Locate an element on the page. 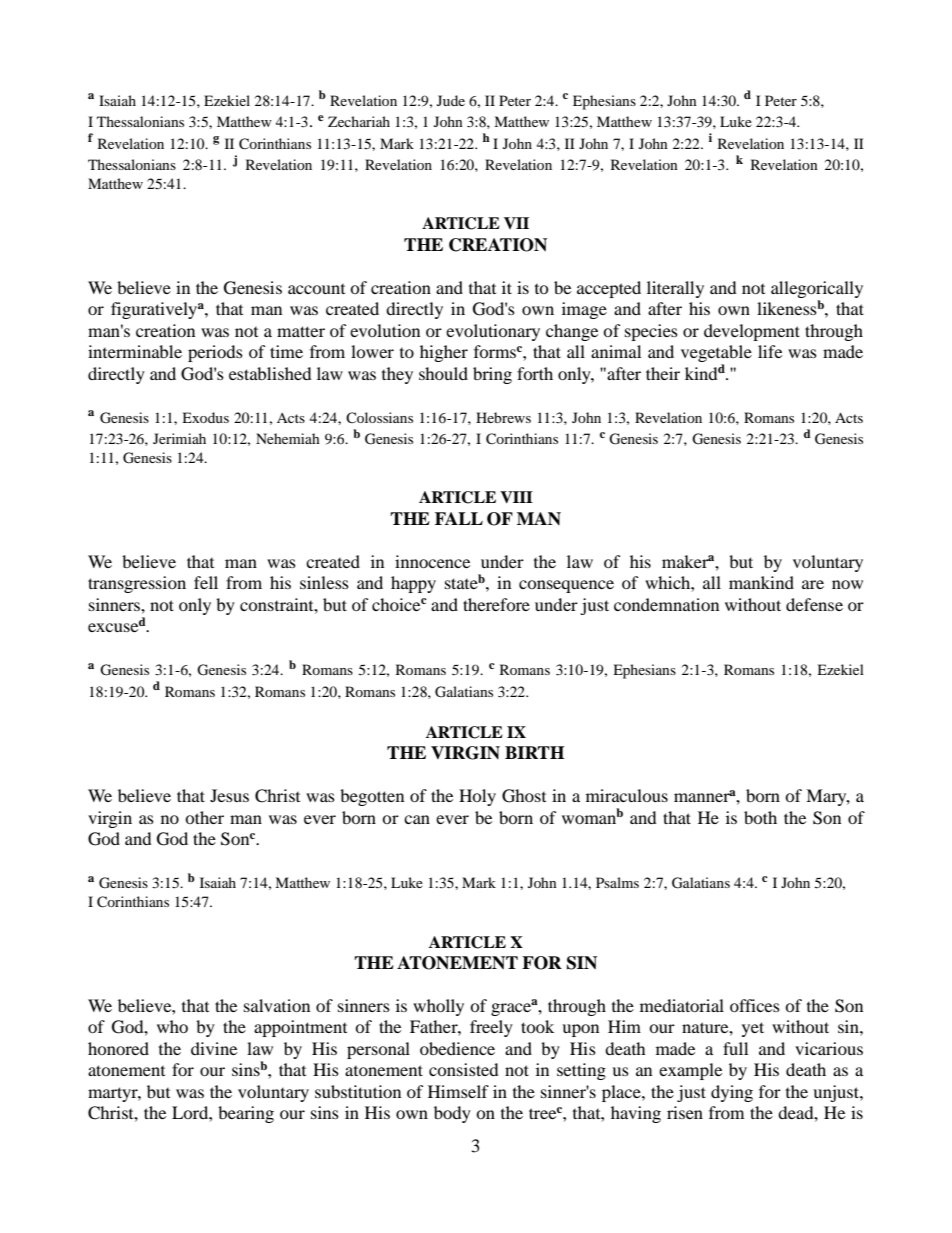 Image resolution: width=952 pixels, height=1233 pixels. Jude is located at coordinates (451, 100).
